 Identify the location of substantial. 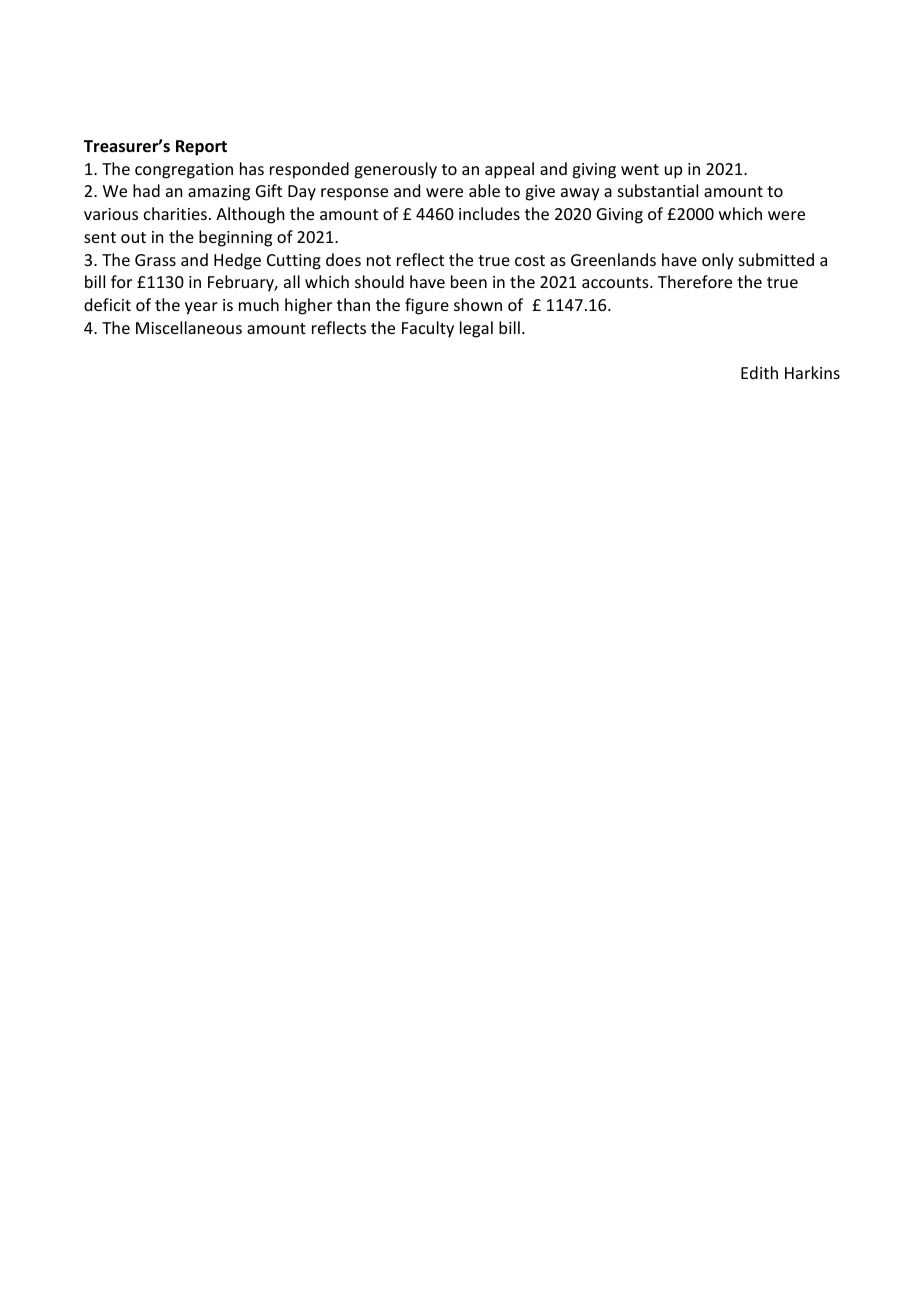
(658, 190).
